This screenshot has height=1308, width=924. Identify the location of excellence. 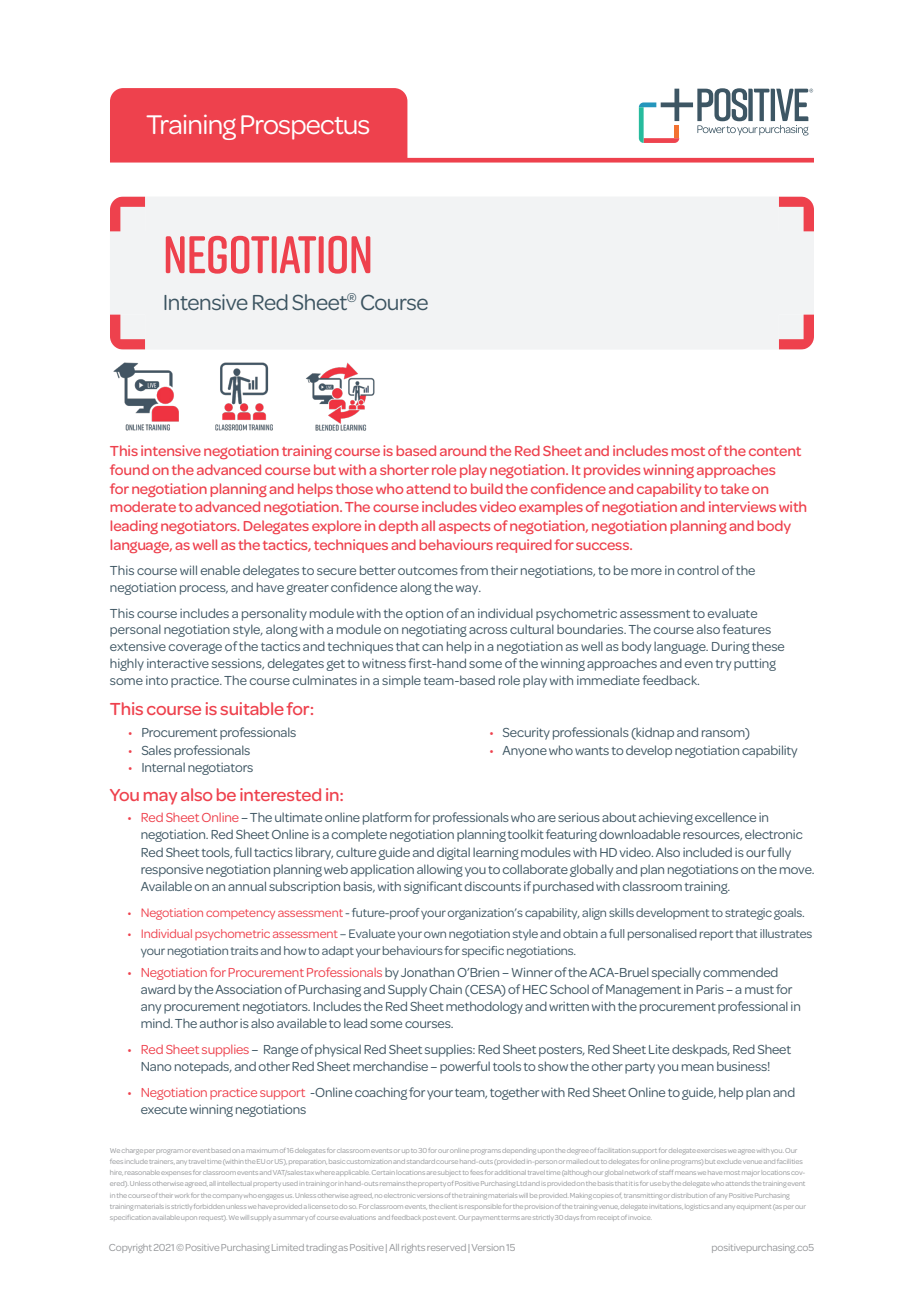
(725, 817).
